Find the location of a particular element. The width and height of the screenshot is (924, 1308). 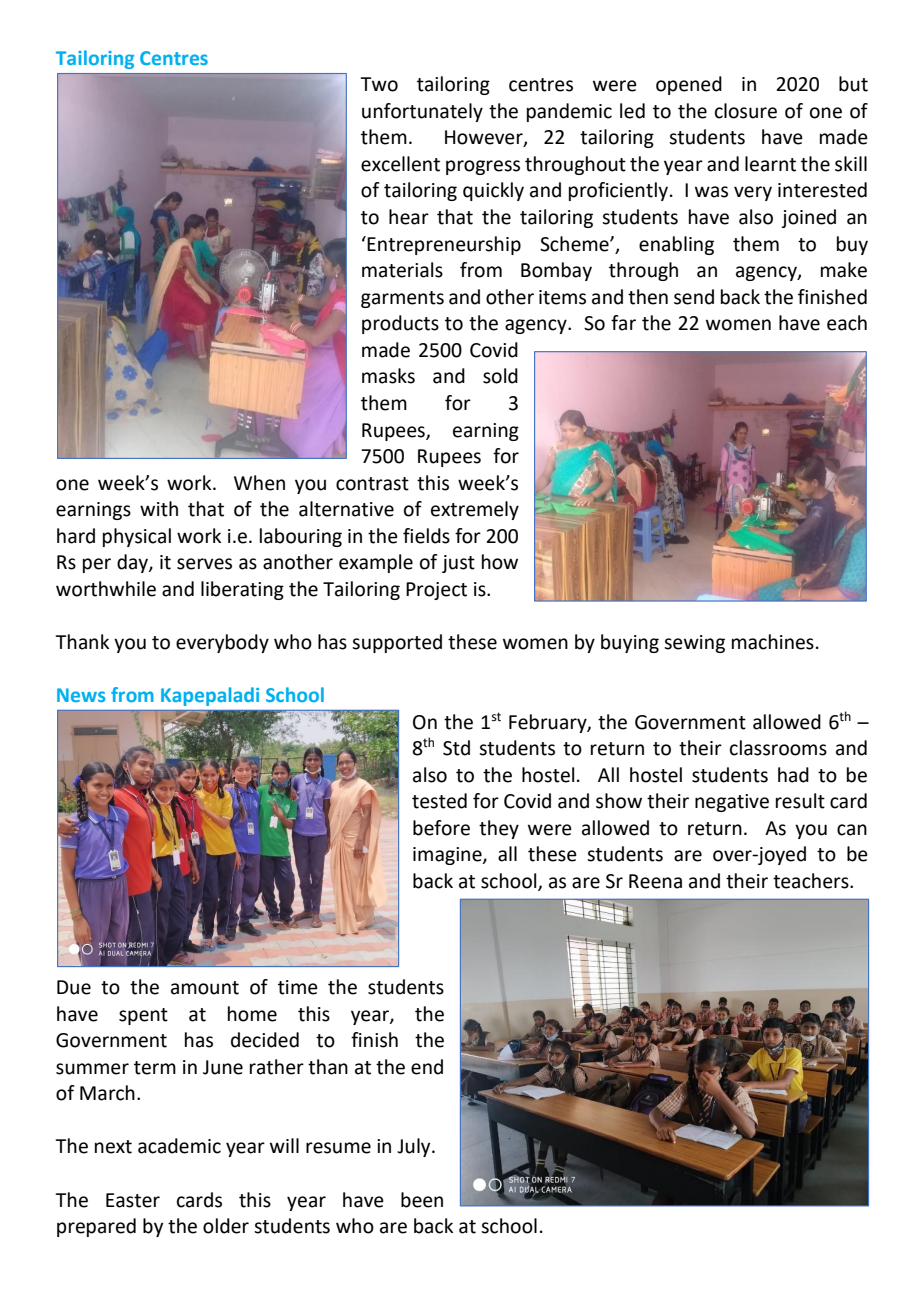

supported is located at coordinates (397, 643).
